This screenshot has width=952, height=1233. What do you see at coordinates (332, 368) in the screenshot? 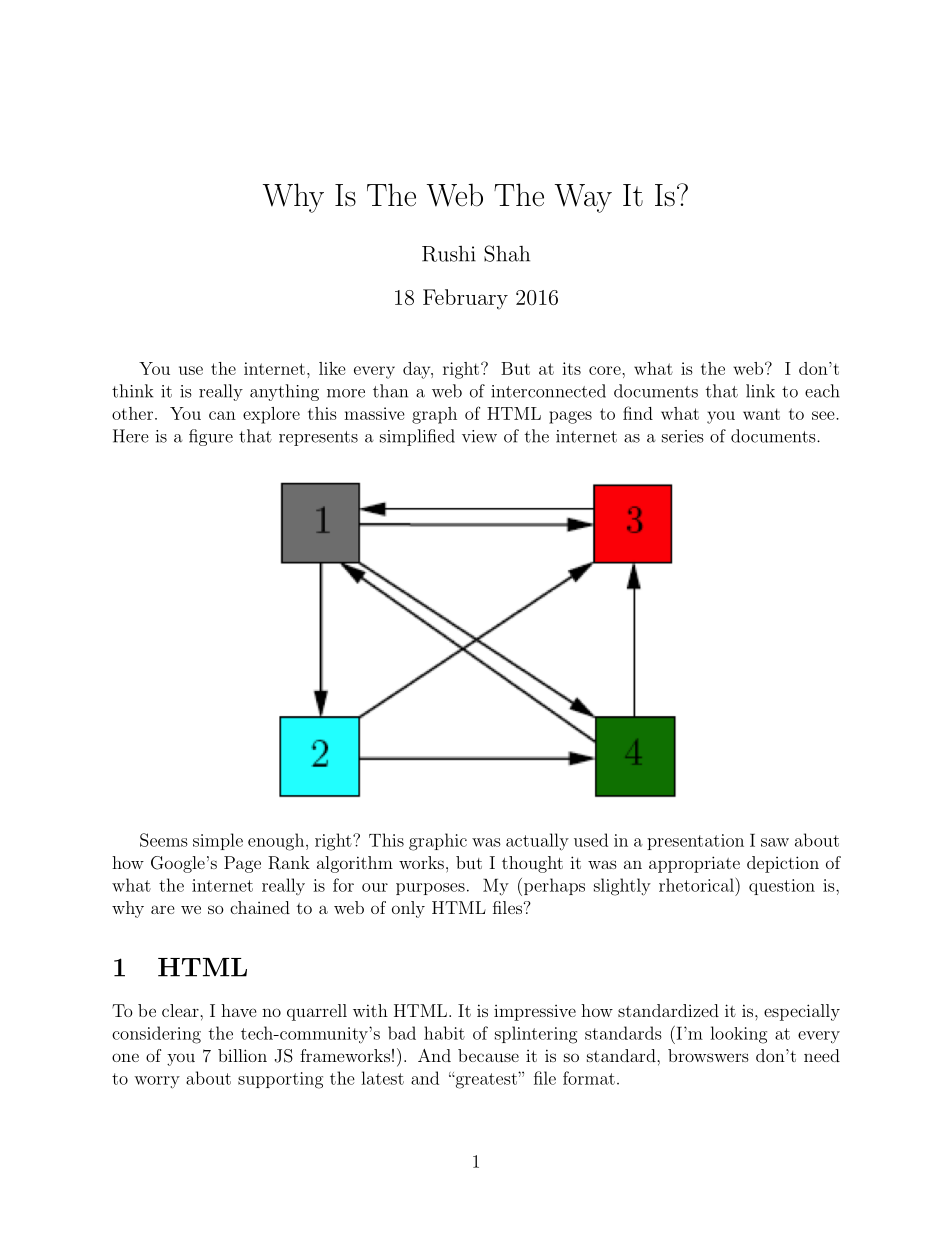
I see `like` at bounding box center [332, 368].
